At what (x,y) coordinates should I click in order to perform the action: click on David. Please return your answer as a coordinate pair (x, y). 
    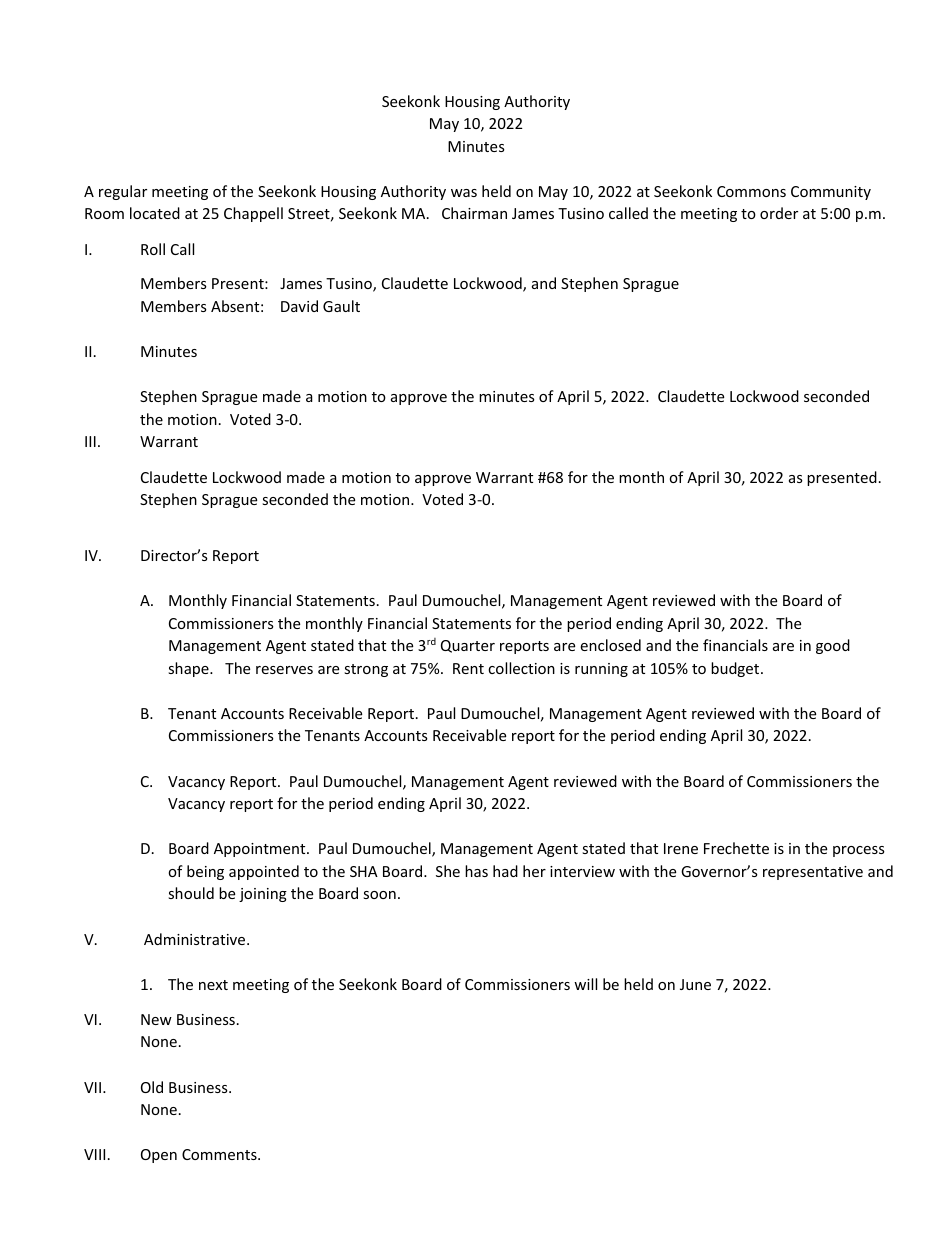
    Looking at the image, I should click on (299, 306).
